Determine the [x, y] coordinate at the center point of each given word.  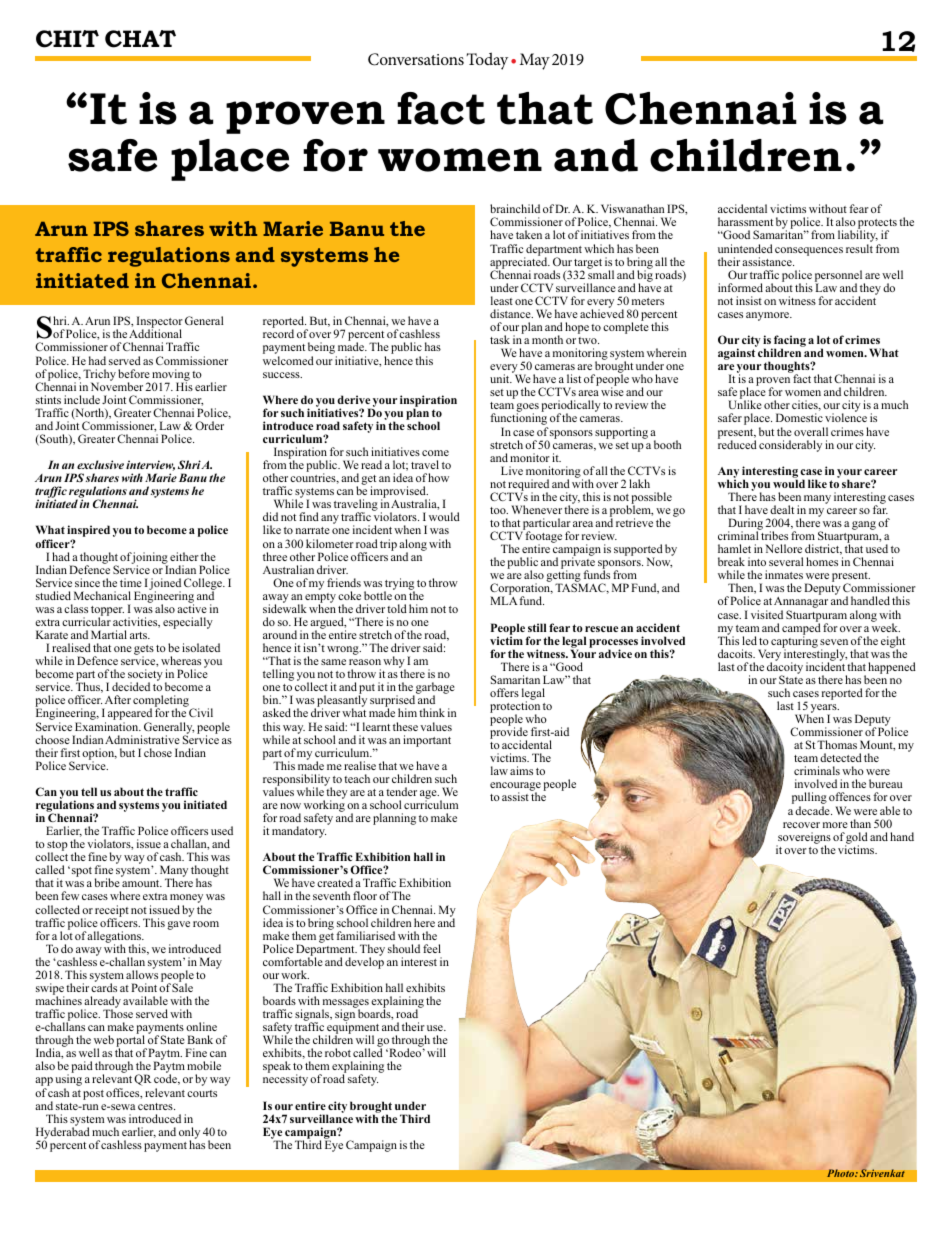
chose [158, 752]
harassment [745, 221]
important [427, 741]
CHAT [140, 39]
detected [841, 757]
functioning [519, 420]
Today [487, 61]
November [117, 385]
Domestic [799, 417]
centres [156, 1106]
